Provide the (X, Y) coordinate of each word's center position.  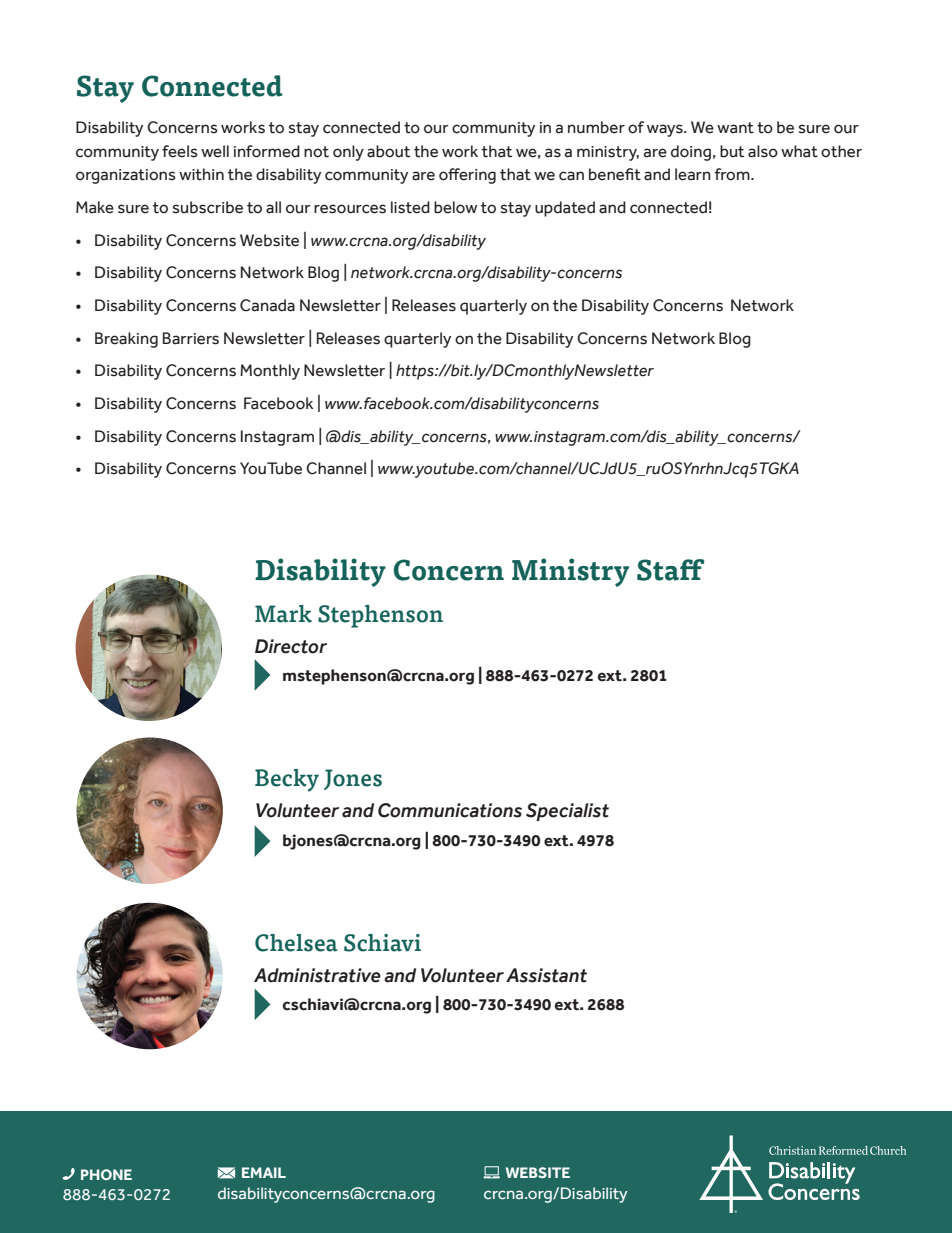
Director (291, 646)
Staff (670, 570)
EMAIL (264, 1172)
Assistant (546, 975)
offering (467, 176)
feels (180, 151)
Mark (283, 614)
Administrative (317, 975)
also (763, 151)
